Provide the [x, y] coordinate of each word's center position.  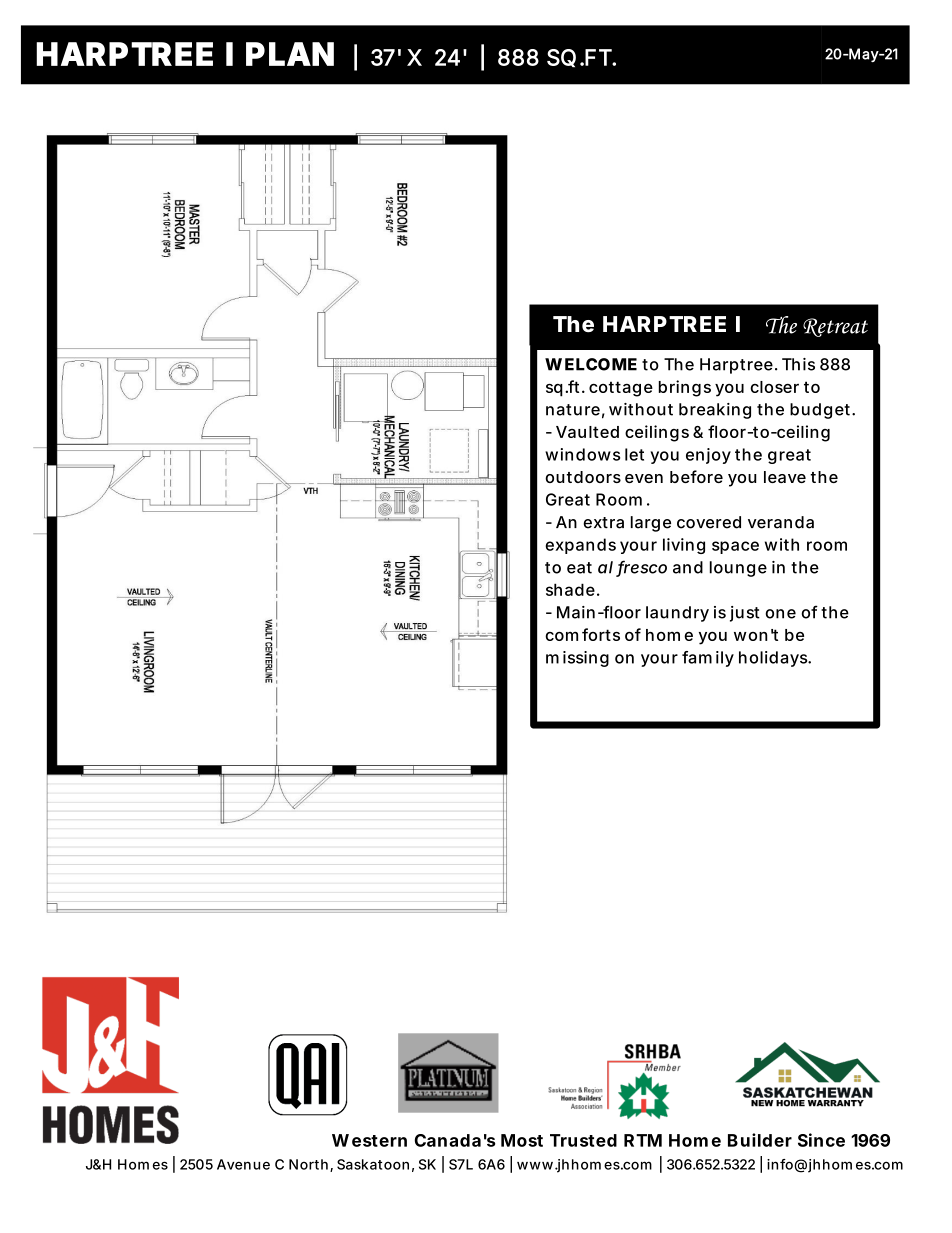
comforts [582, 634]
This [798, 364]
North [308, 1164]
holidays [774, 659]
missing [577, 659]
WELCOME [591, 364]
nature [573, 410]
